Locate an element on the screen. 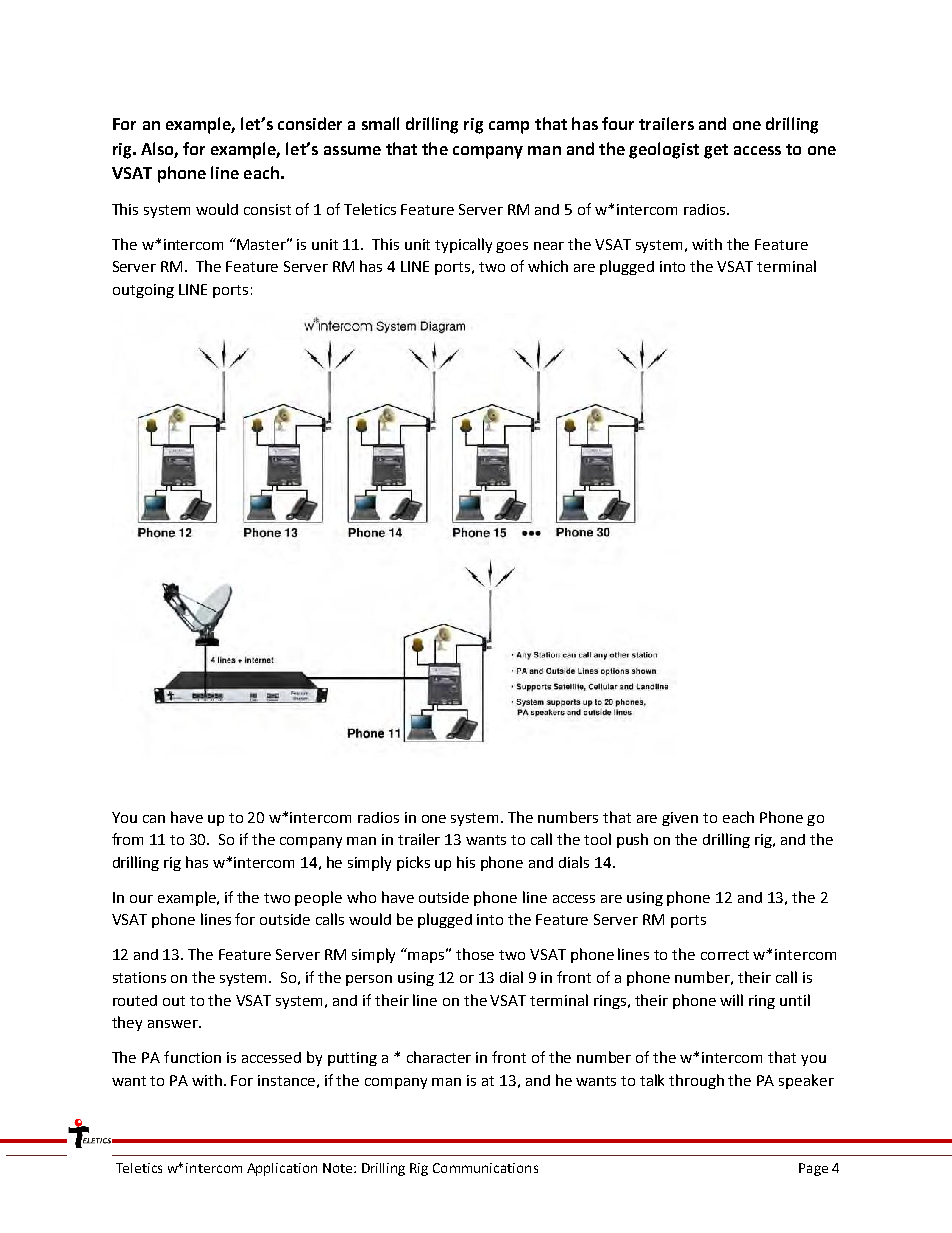  picks is located at coordinates (413, 863).
